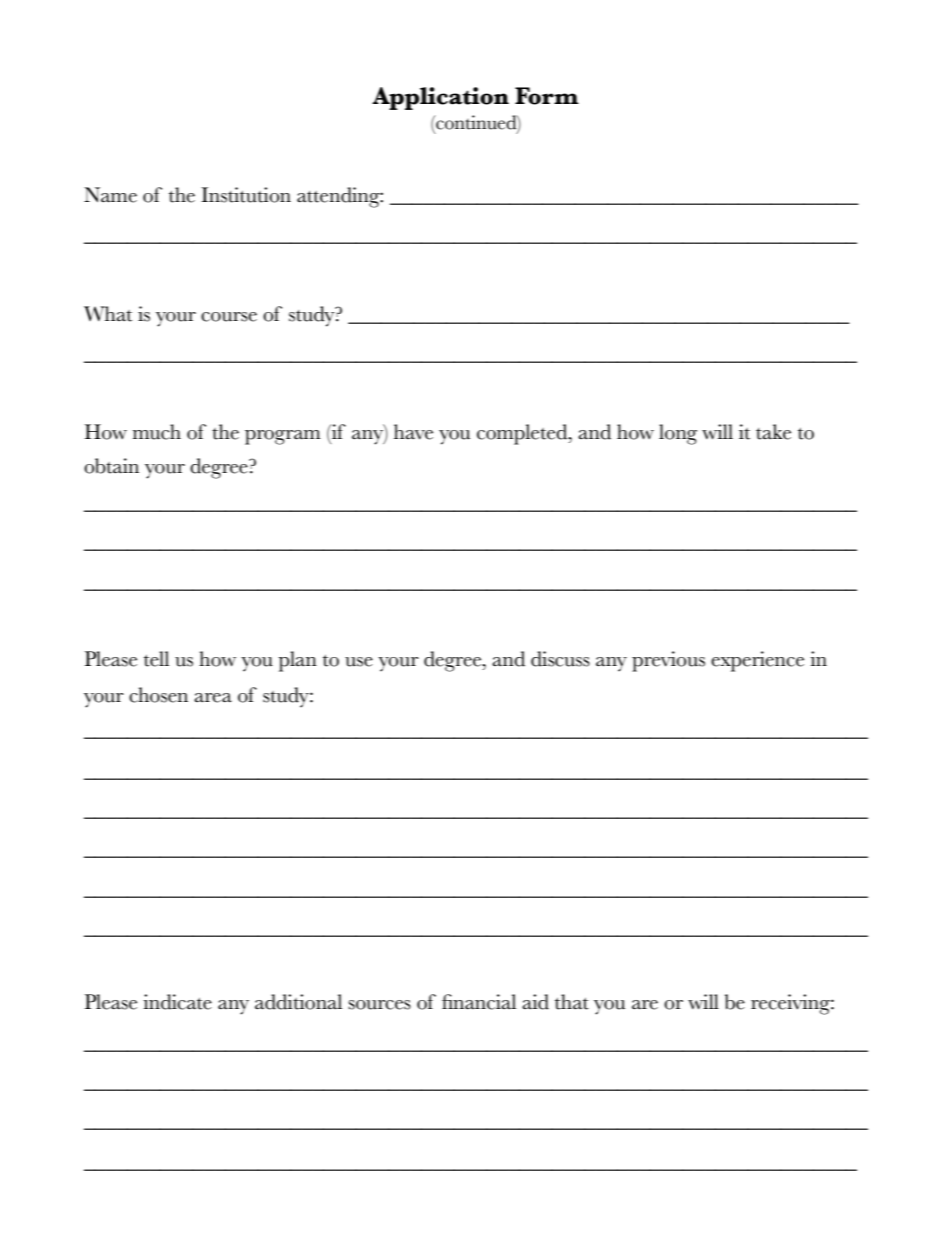 The image size is (952, 1233). I want to click on Application, so click(440, 98).
